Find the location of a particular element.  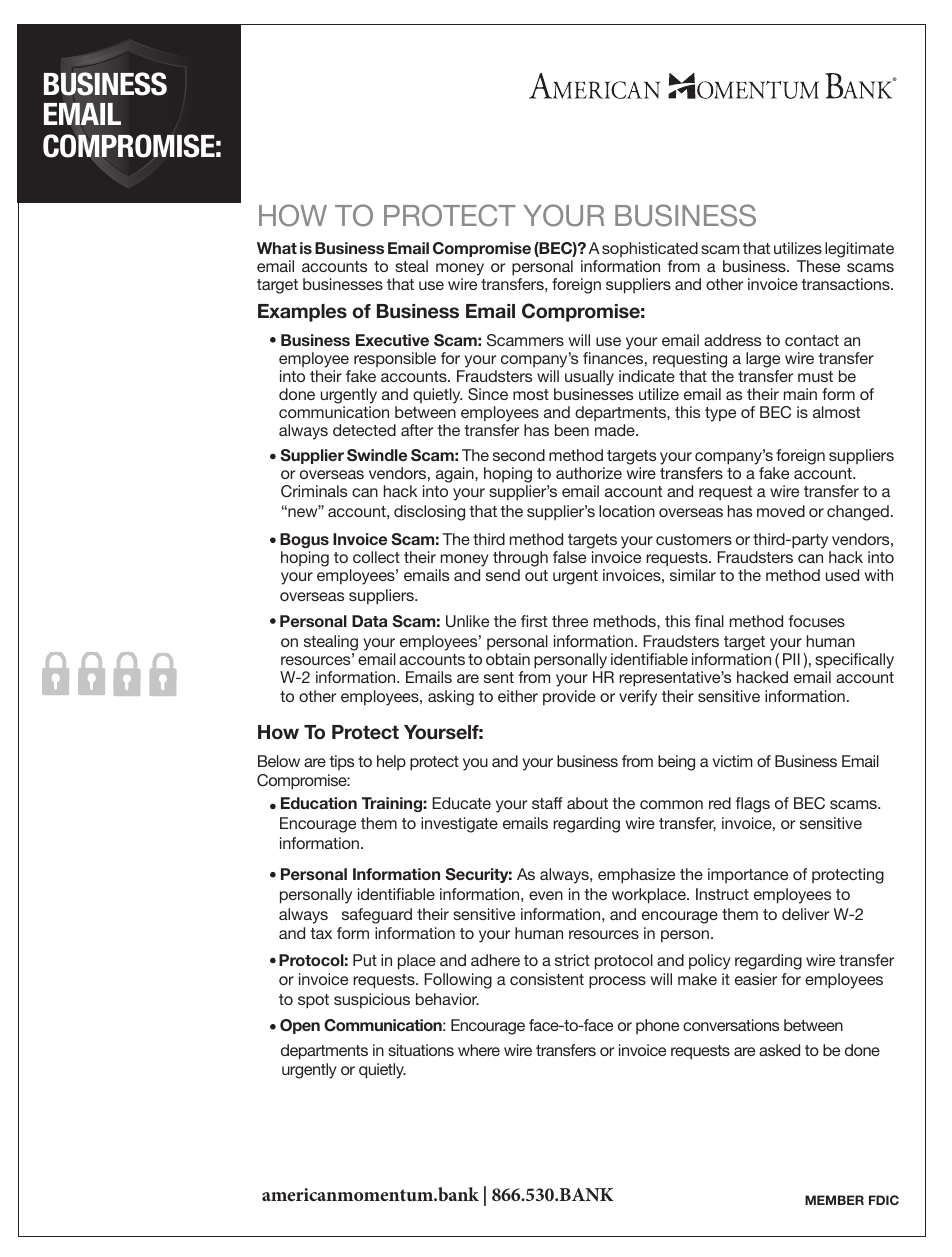

emphasize is located at coordinates (636, 876).
